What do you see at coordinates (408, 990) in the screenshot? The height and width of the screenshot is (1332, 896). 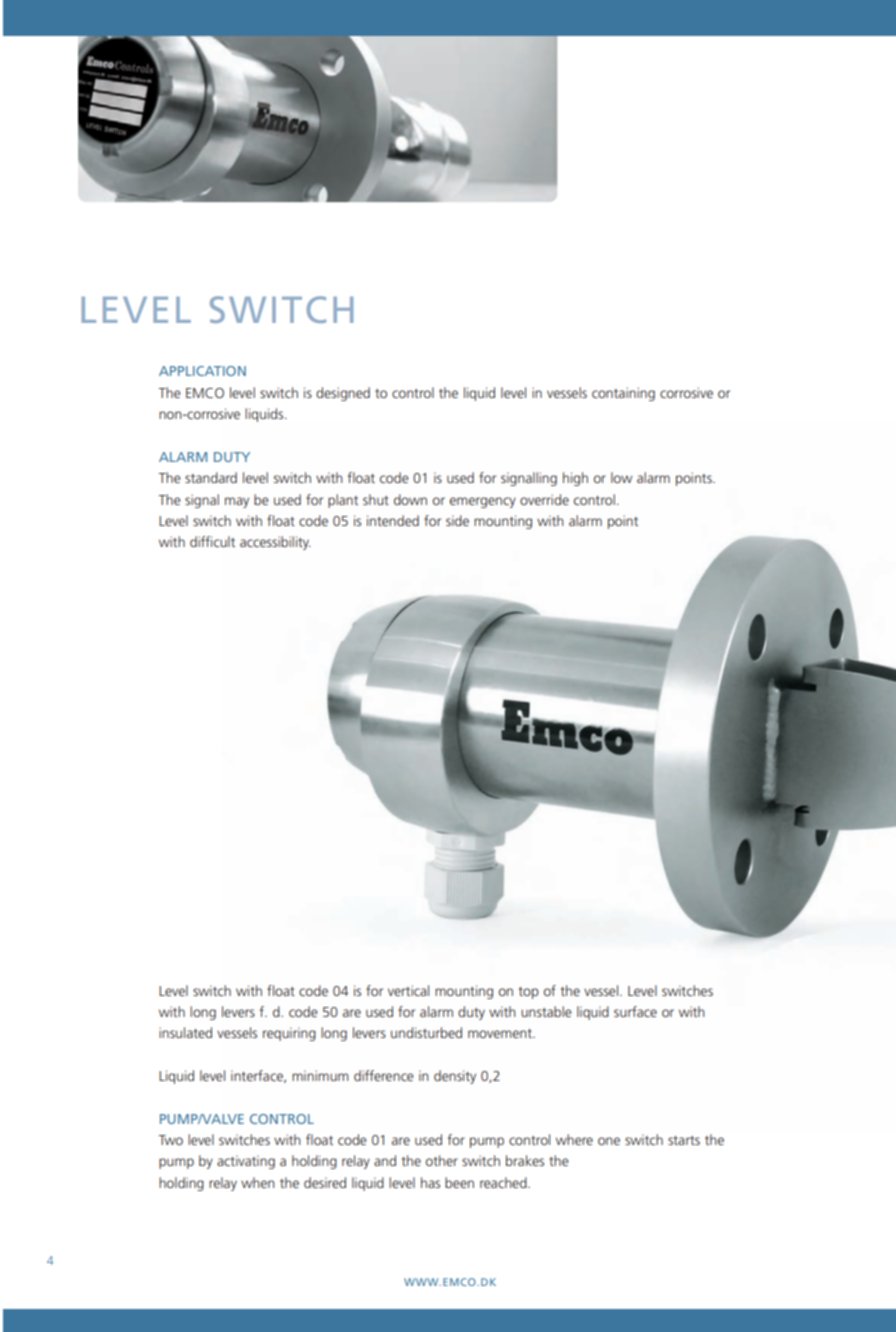 I see `vertical` at bounding box center [408, 990].
